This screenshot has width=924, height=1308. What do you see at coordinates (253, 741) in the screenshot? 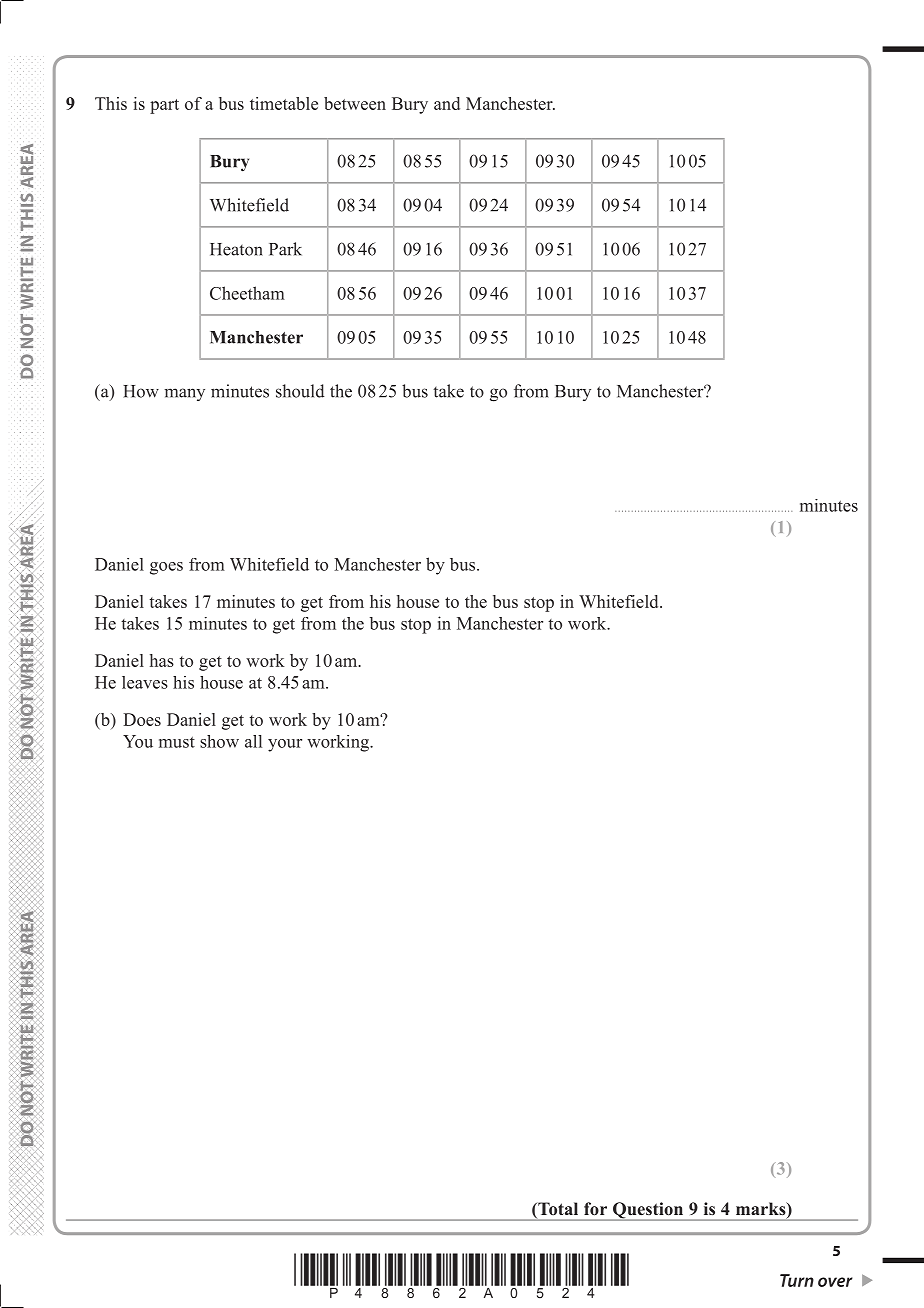
I see `all` at bounding box center [253, 741].
